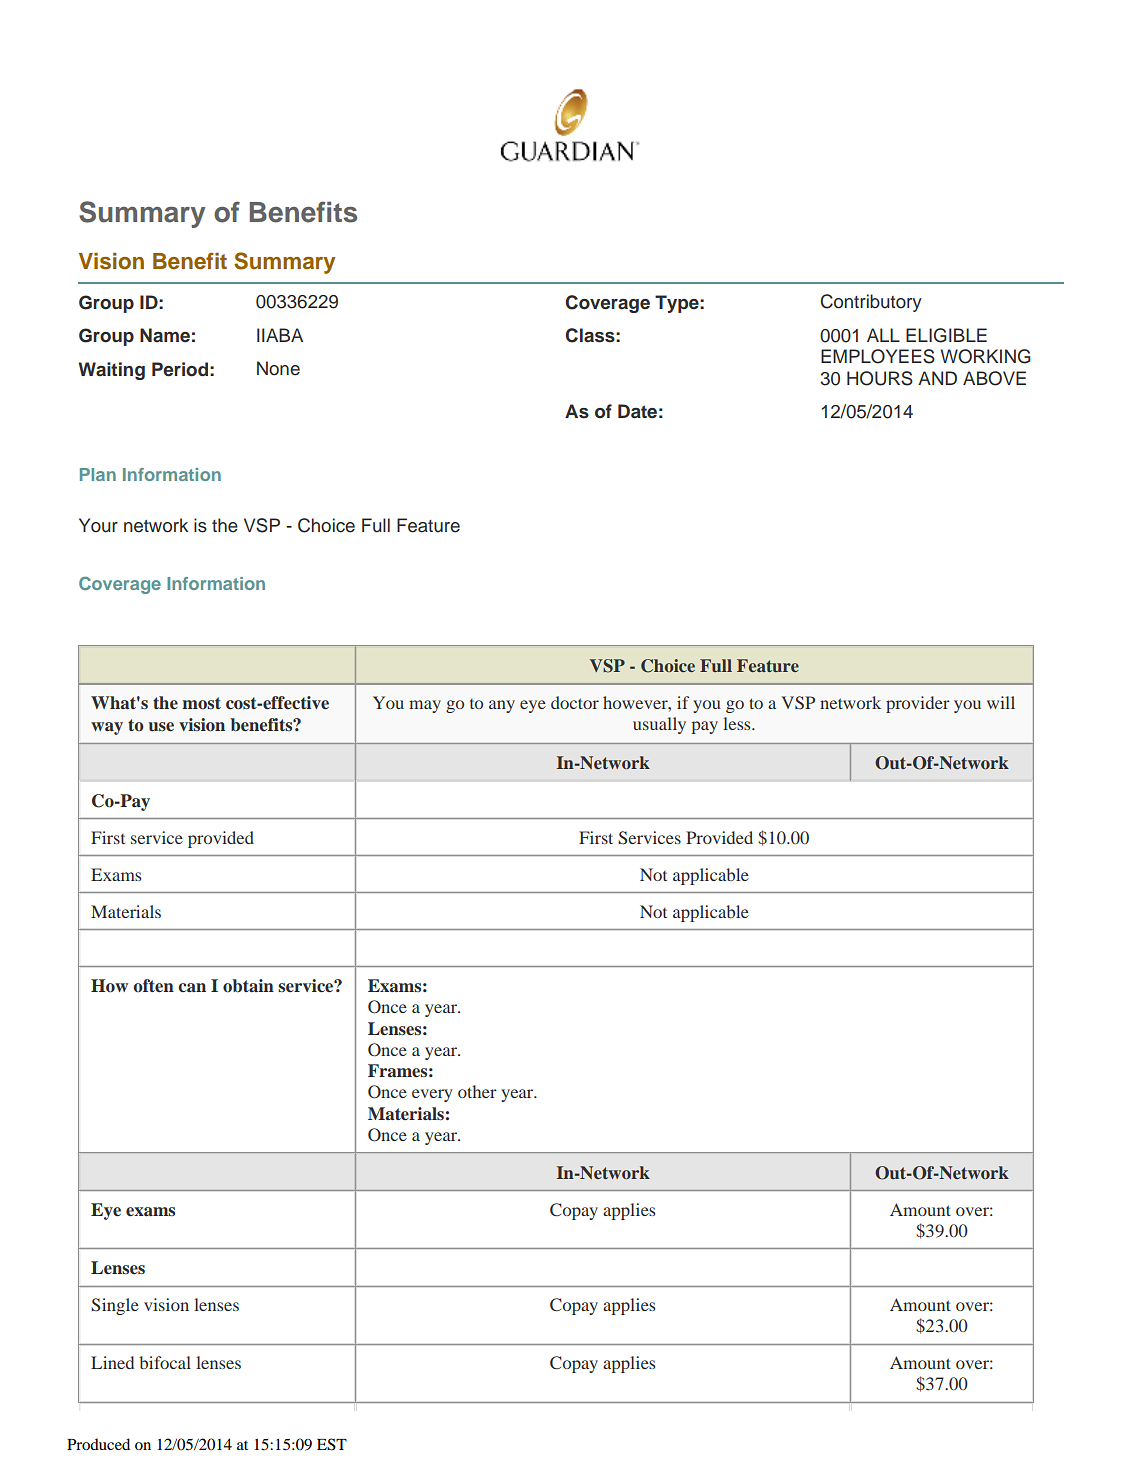 The height and width of the screenshot is (1478, 1142). Describe the element at coordinates (201, 703) in the screenshot. I see `most` at that location.
